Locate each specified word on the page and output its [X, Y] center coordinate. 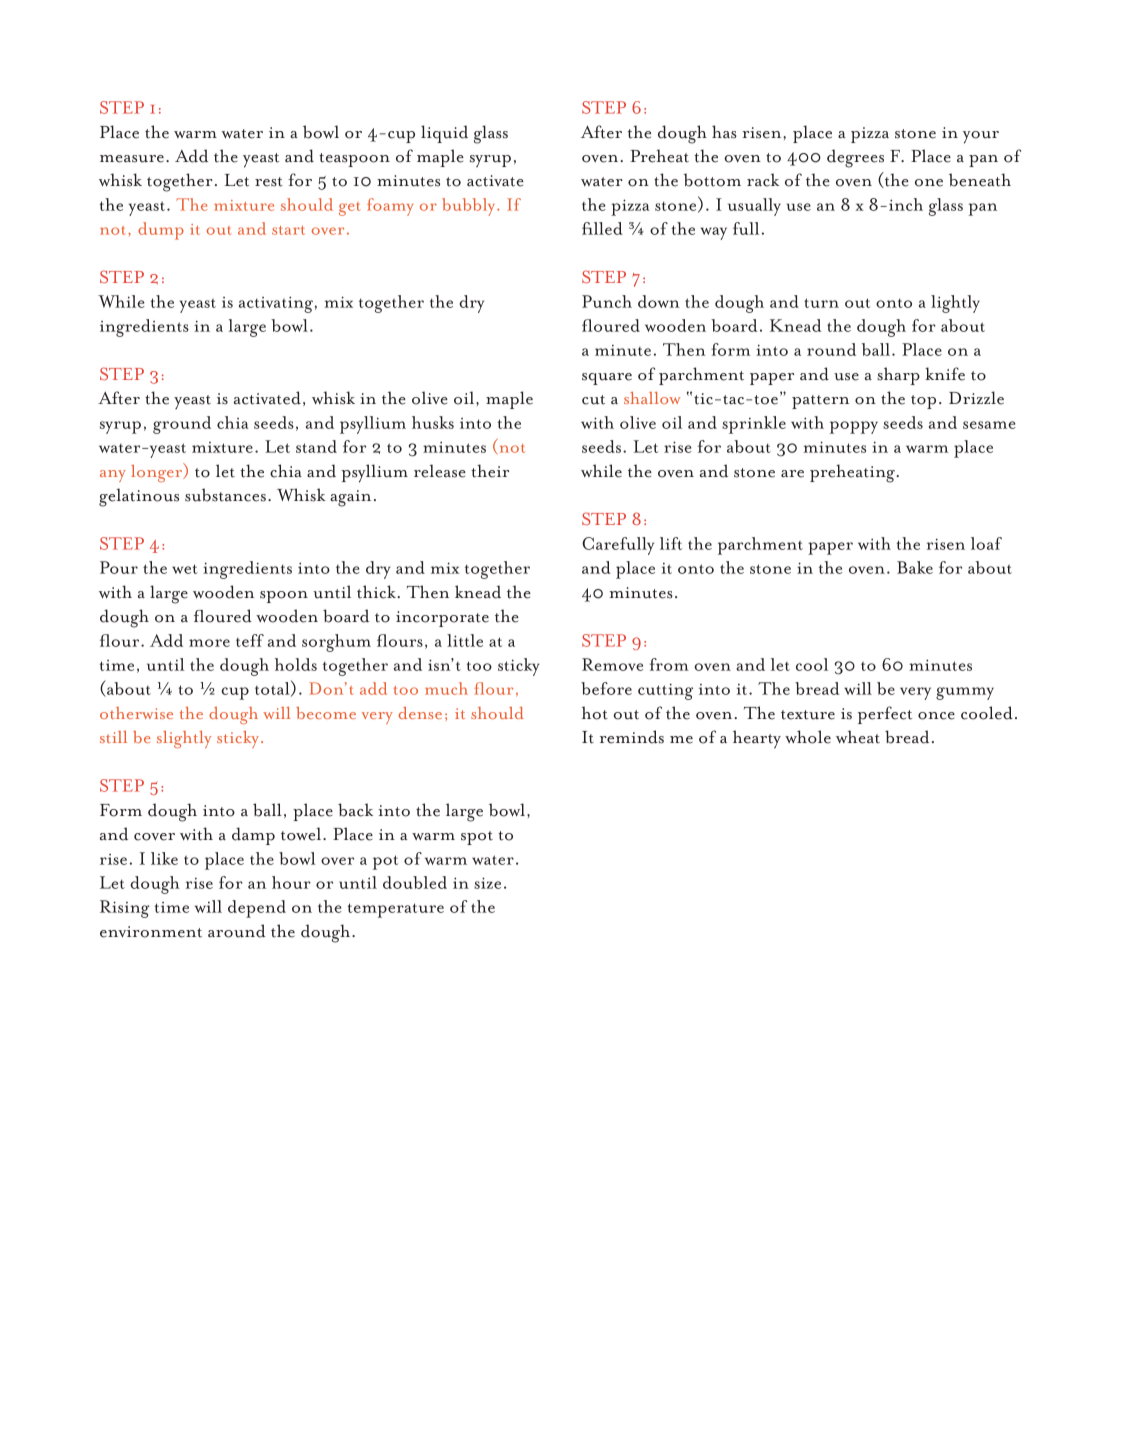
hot [595, 713]
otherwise [136, 713]
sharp [898, 376]
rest [269, 182]
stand [316, 446]
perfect [885, 715]
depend [257, 909]
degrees [855, 158]
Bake [915, 567]
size [487, 883]
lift [671, 543]
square [607, 379]
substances [225, 495]
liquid [444, 134]
